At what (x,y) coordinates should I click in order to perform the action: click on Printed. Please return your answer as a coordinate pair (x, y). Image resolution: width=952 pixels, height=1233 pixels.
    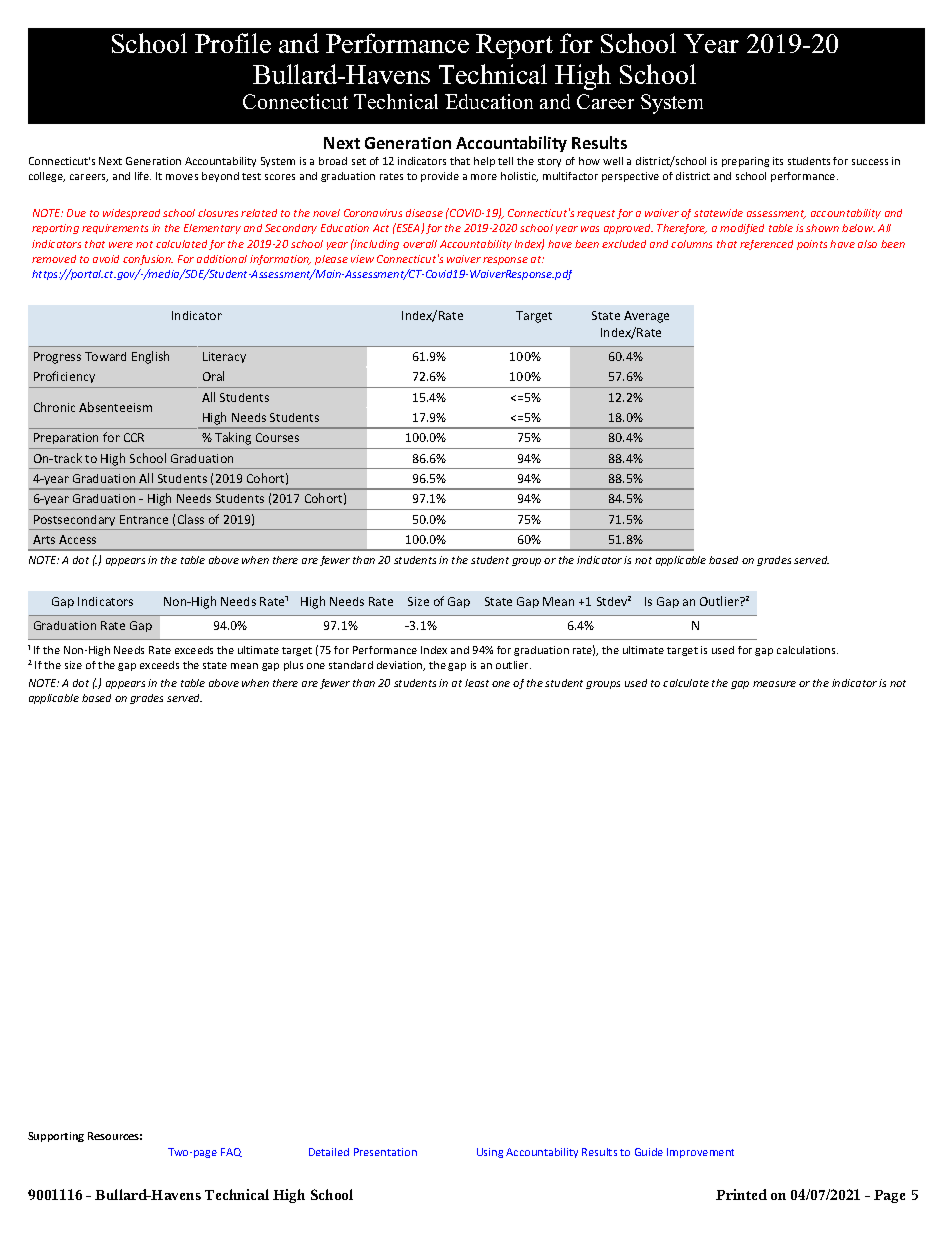
    Looking at the image, I should click on (741, 1194).
